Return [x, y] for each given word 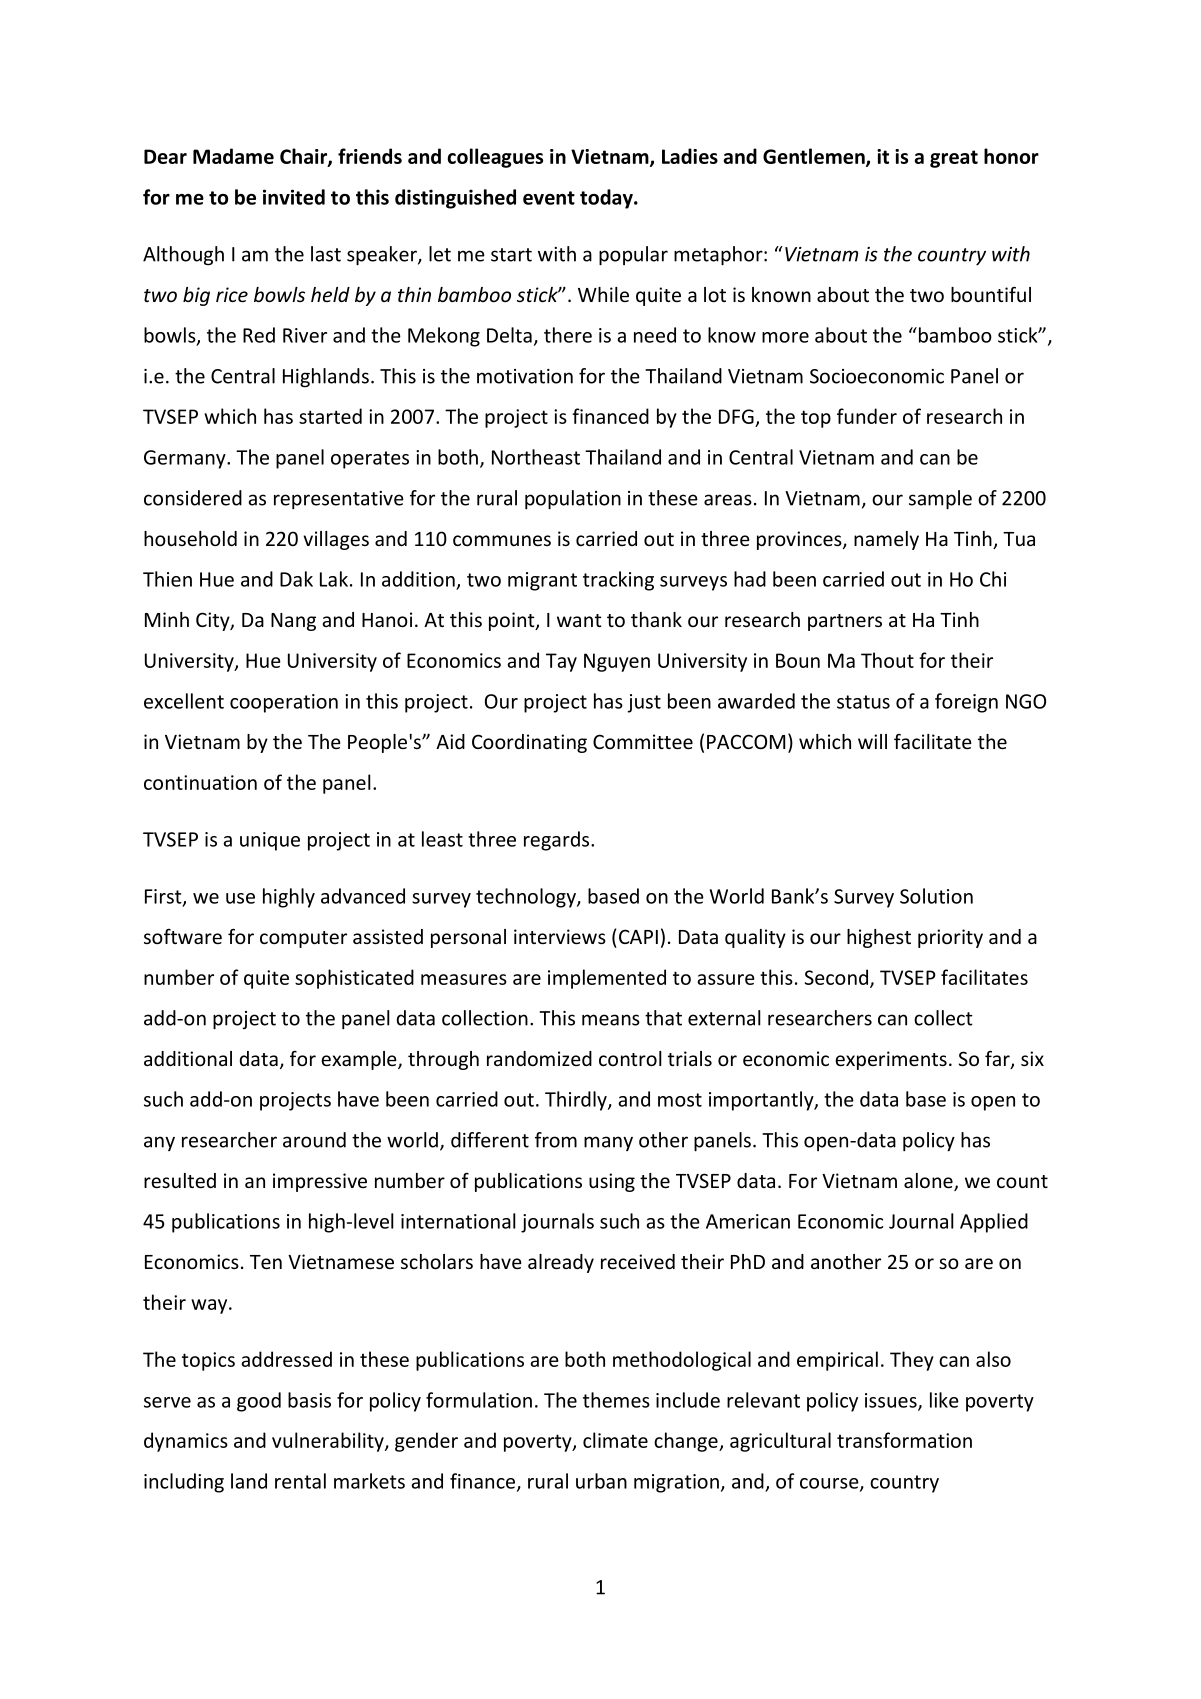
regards [558, 841]
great [954, 159]
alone [929, 1182]
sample [940, 500]
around [314, 1140]
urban [601, 1481]
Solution [936, 896]
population [573, 500]
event [549, 198]
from [556, 1140]
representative [339, 500]
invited [294, 197]
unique [270, 841]
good [259, 1402]
